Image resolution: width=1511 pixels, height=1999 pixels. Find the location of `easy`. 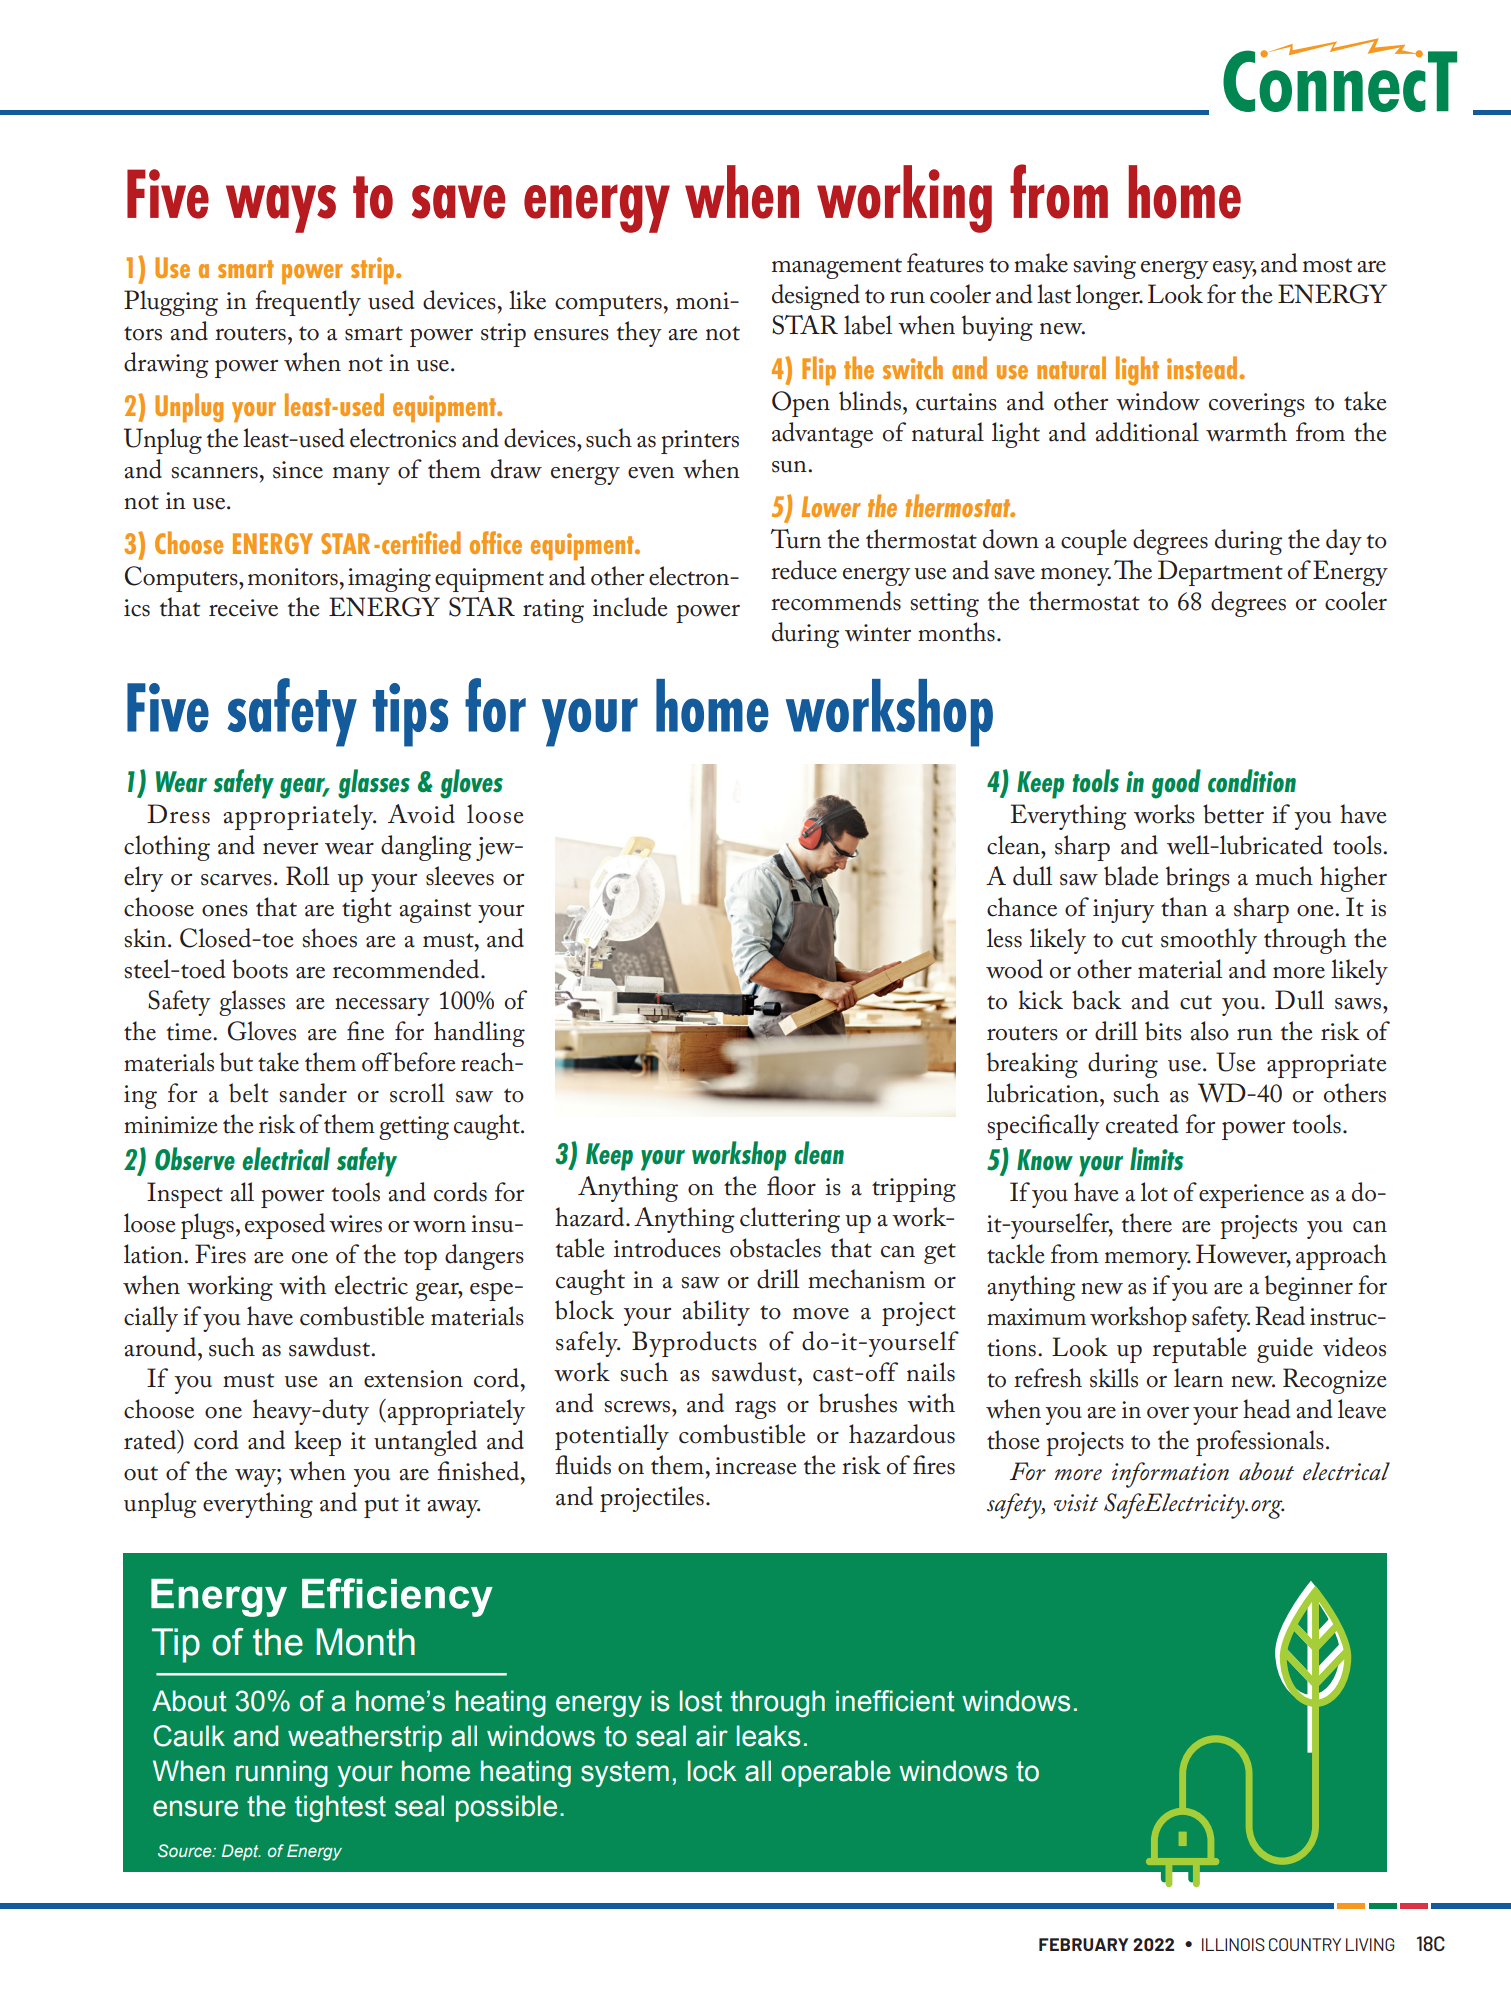

easy is located at coordinates (1235, 270).
